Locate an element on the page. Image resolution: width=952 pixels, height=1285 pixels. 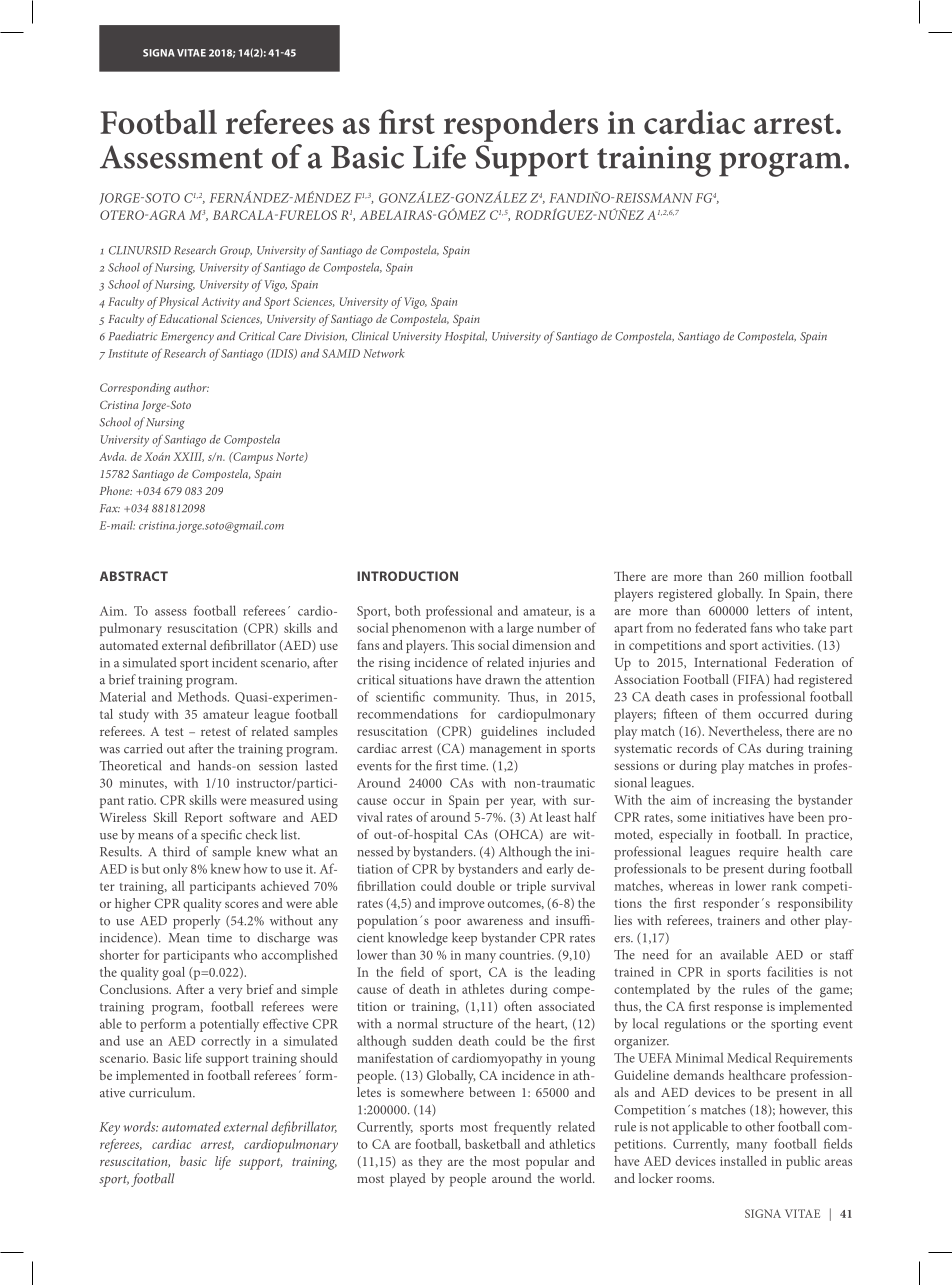
rank is located at coordinates (784, 885).
